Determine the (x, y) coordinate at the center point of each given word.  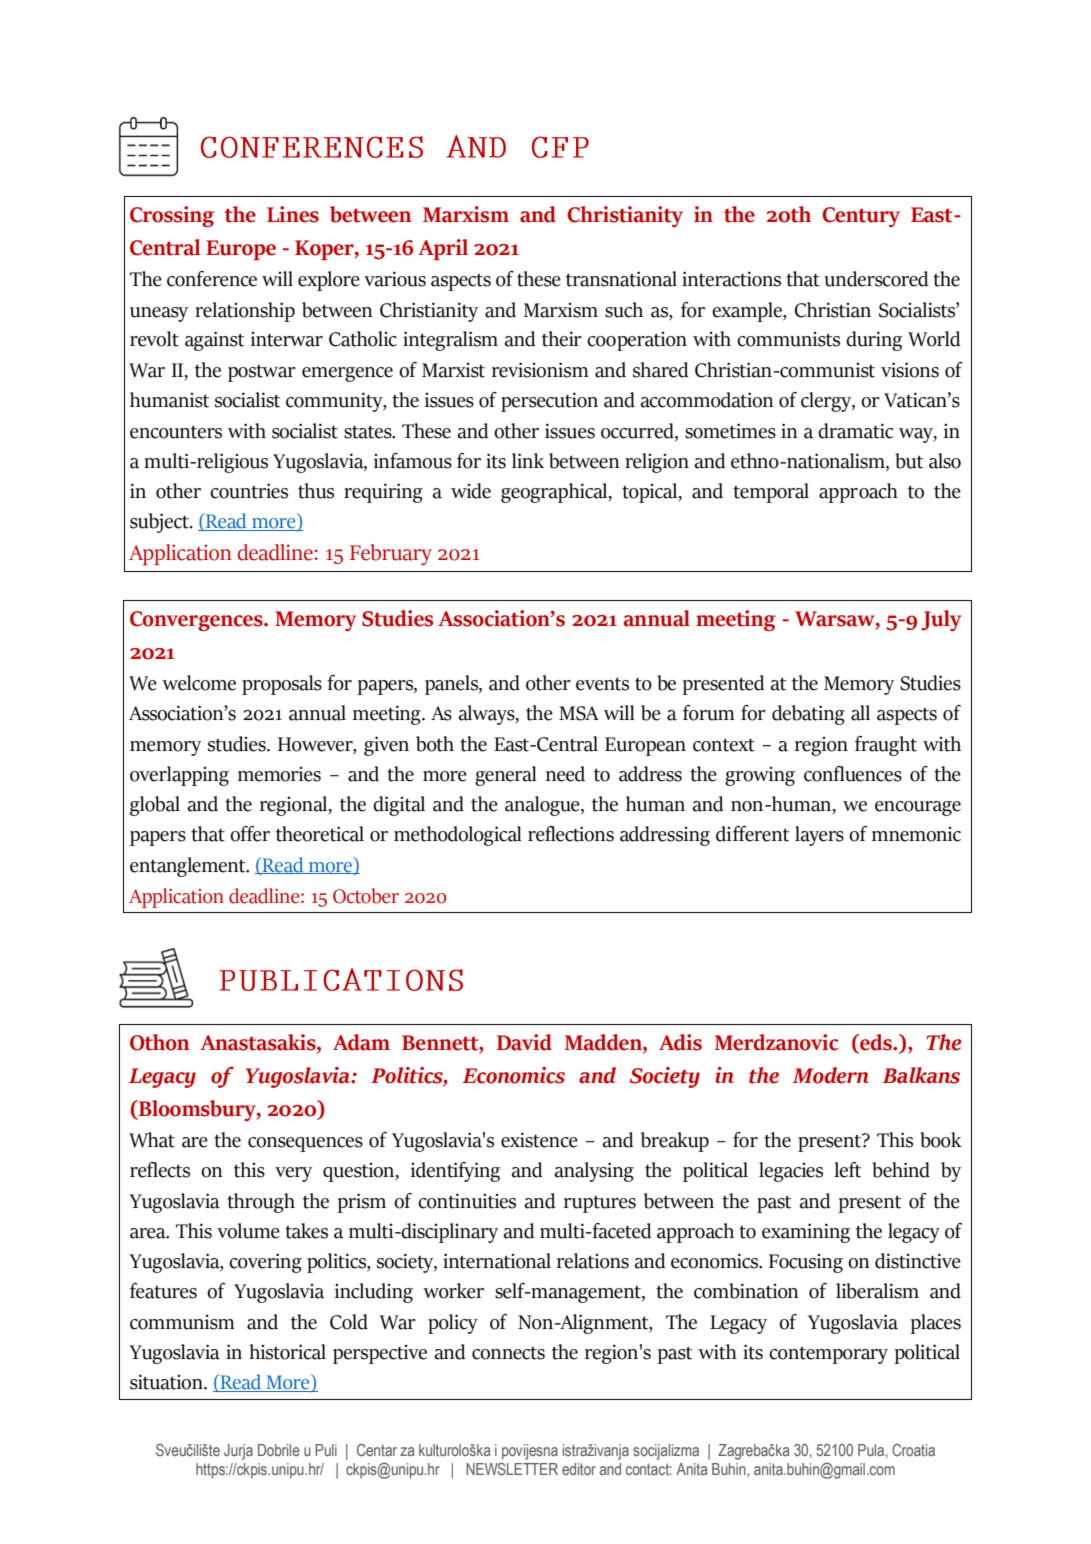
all (860, 713)
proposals (282, 685)
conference (212, 279)
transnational (621, 279)
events (602, 684)
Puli (326, 1450)
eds (876, 1043)
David (524, 1042)
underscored (876, 279)
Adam (361, 1042)
